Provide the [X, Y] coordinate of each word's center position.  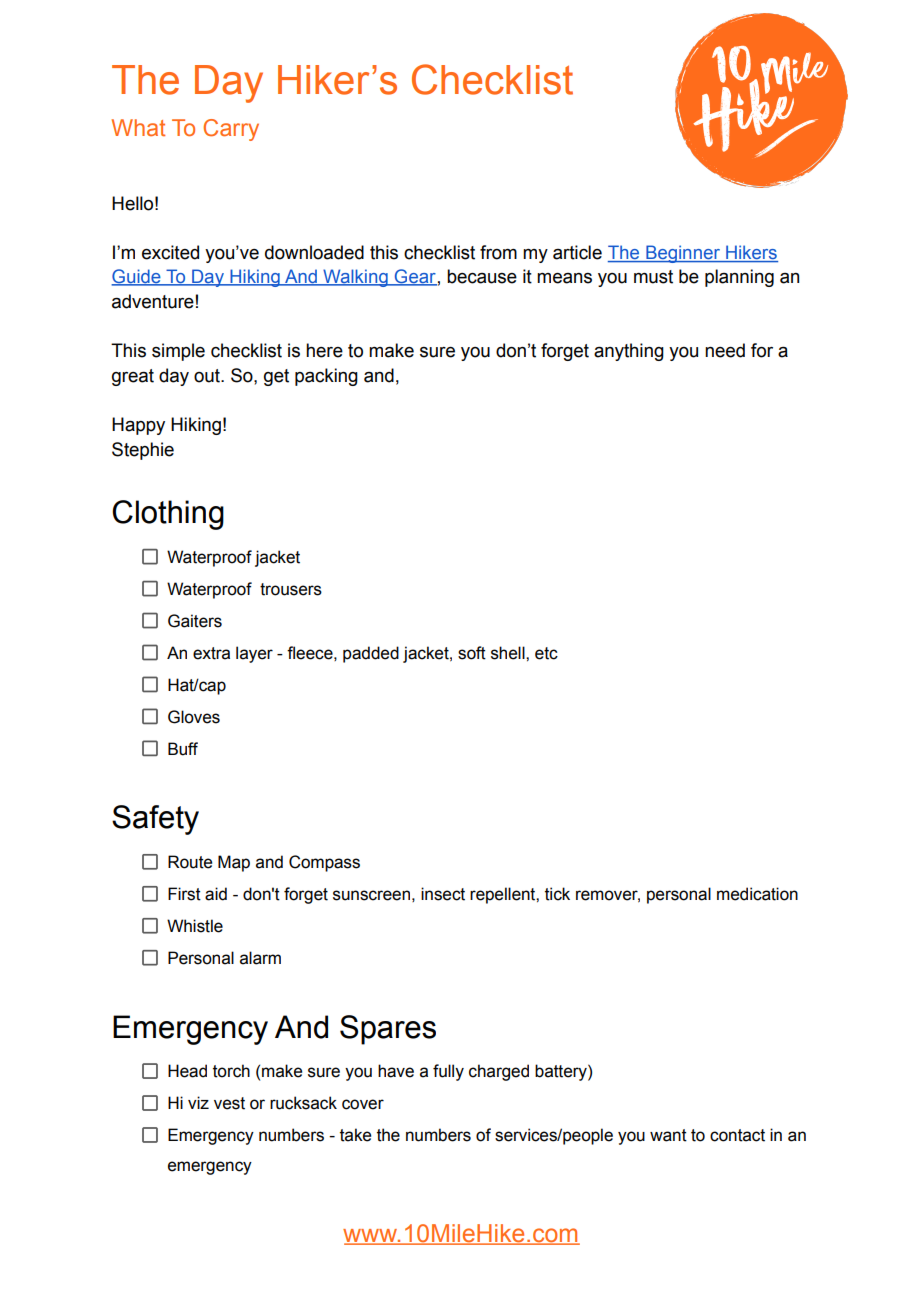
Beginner [683, 254]
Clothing [168, 515]
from [498, 252]
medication [757, 894]
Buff [183, 749]
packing [326, 377]
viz [198, 1102]
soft [472, 653]
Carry [231, 130]
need [725, 350]
